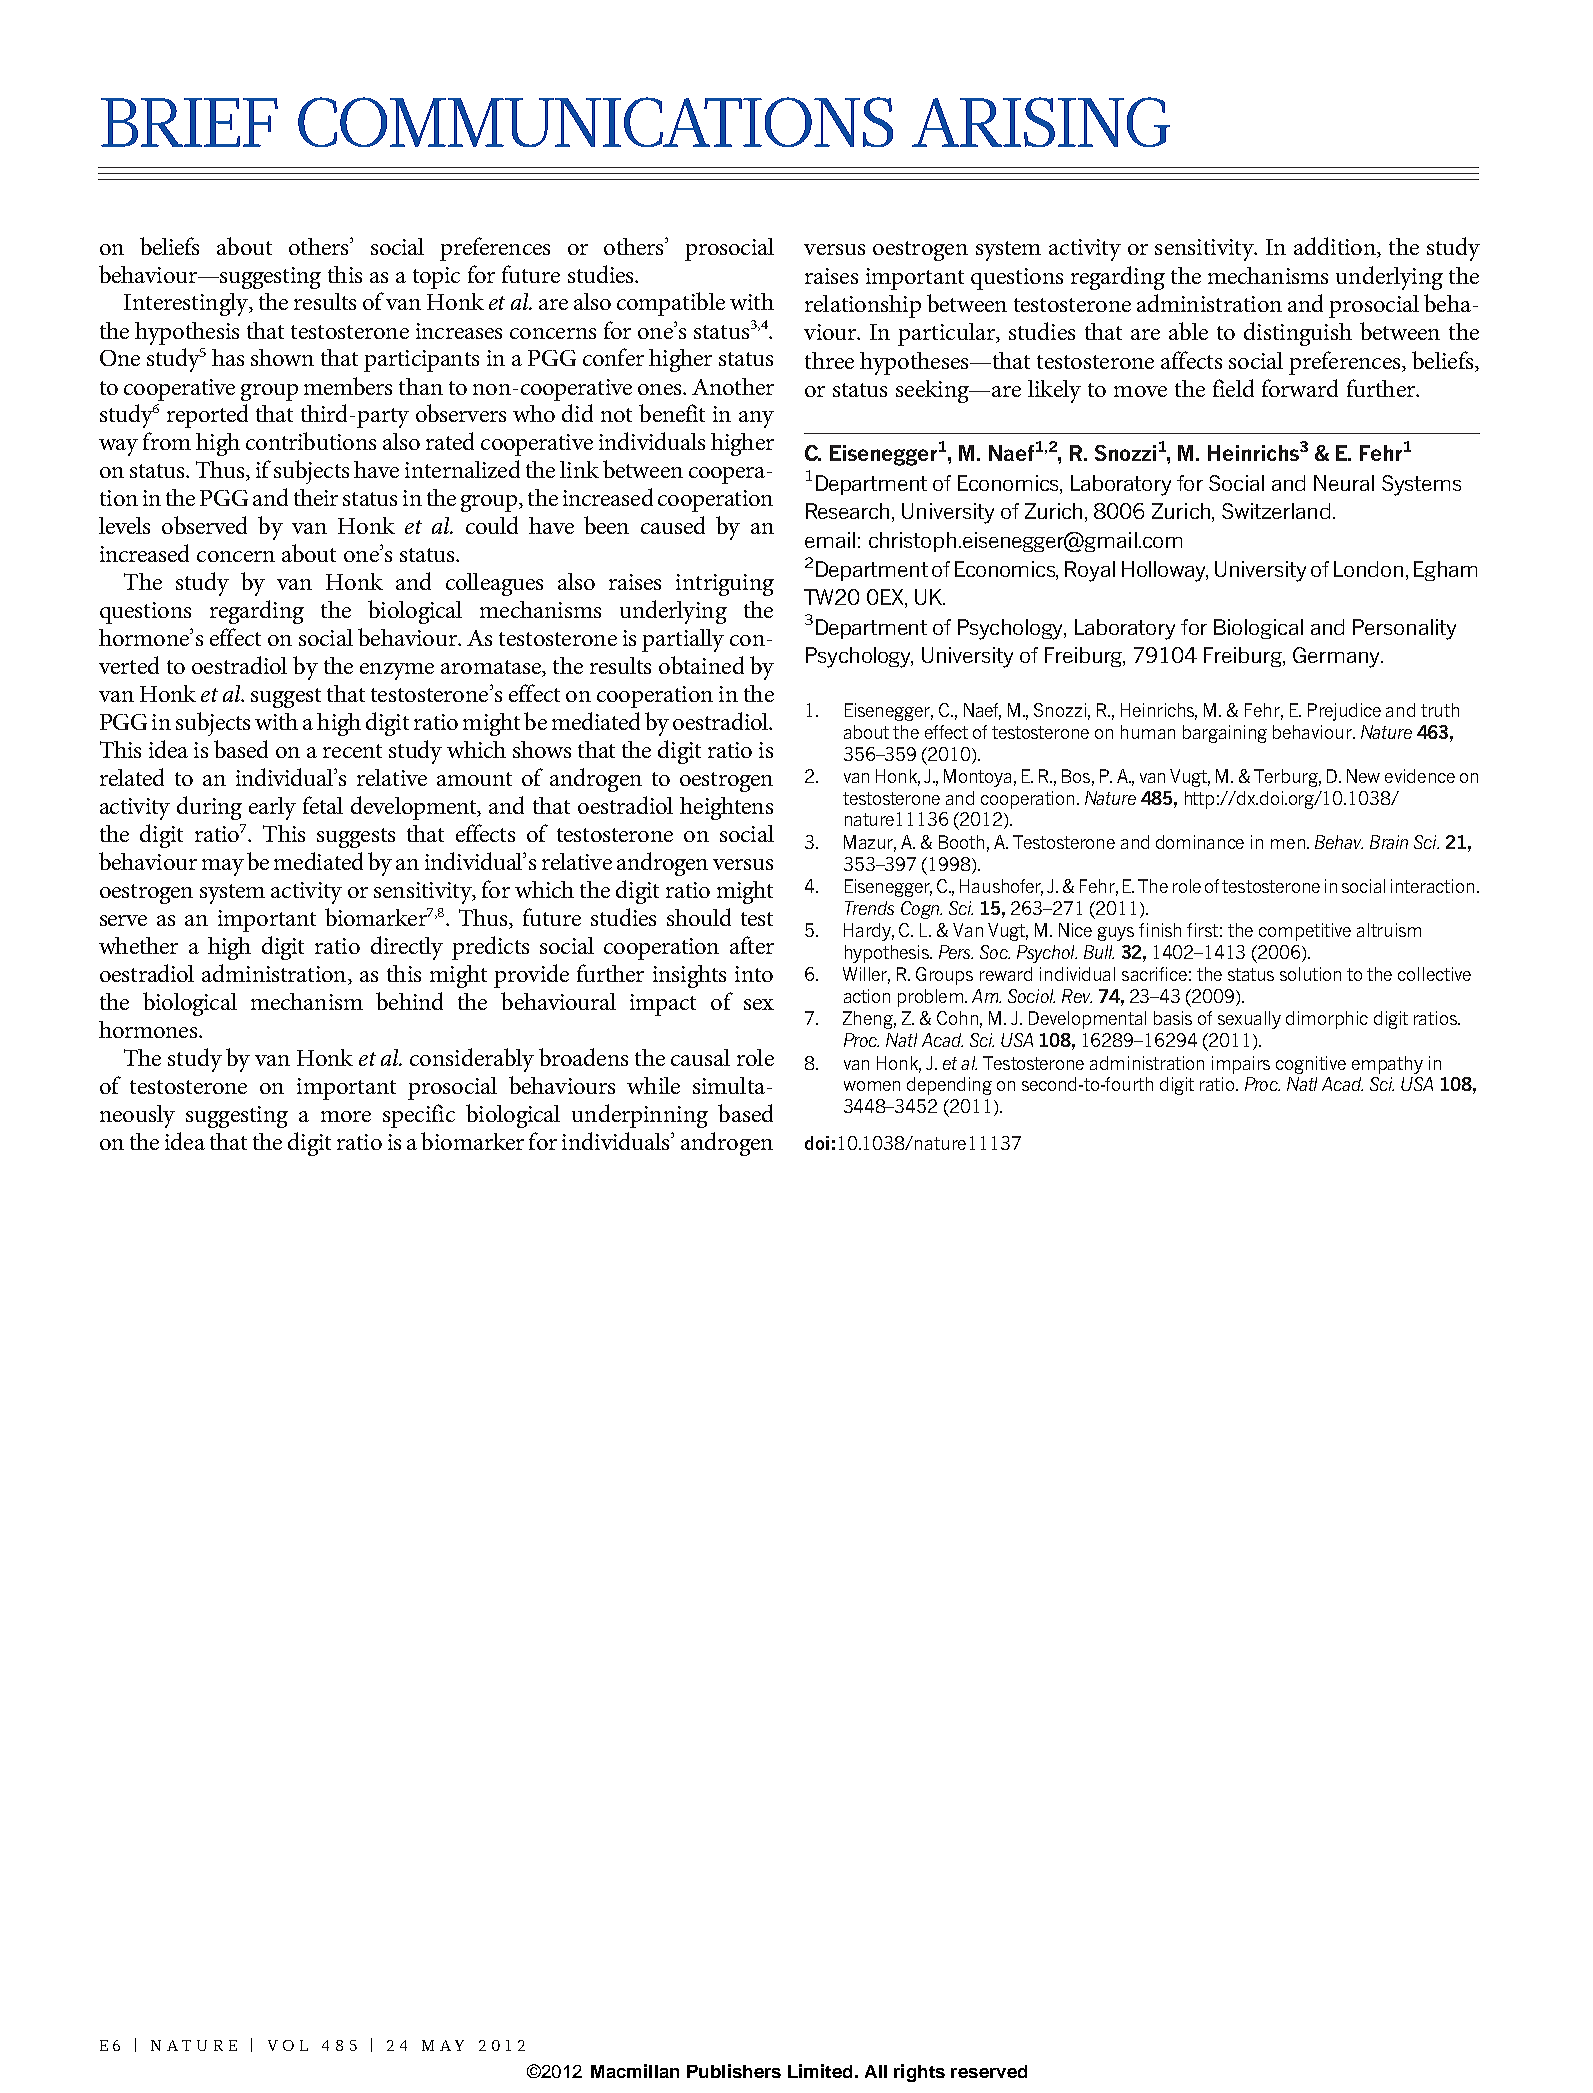  Describe the element at coordinates (1387, 1065) in the screenshot. I see `empathy` at that location.
